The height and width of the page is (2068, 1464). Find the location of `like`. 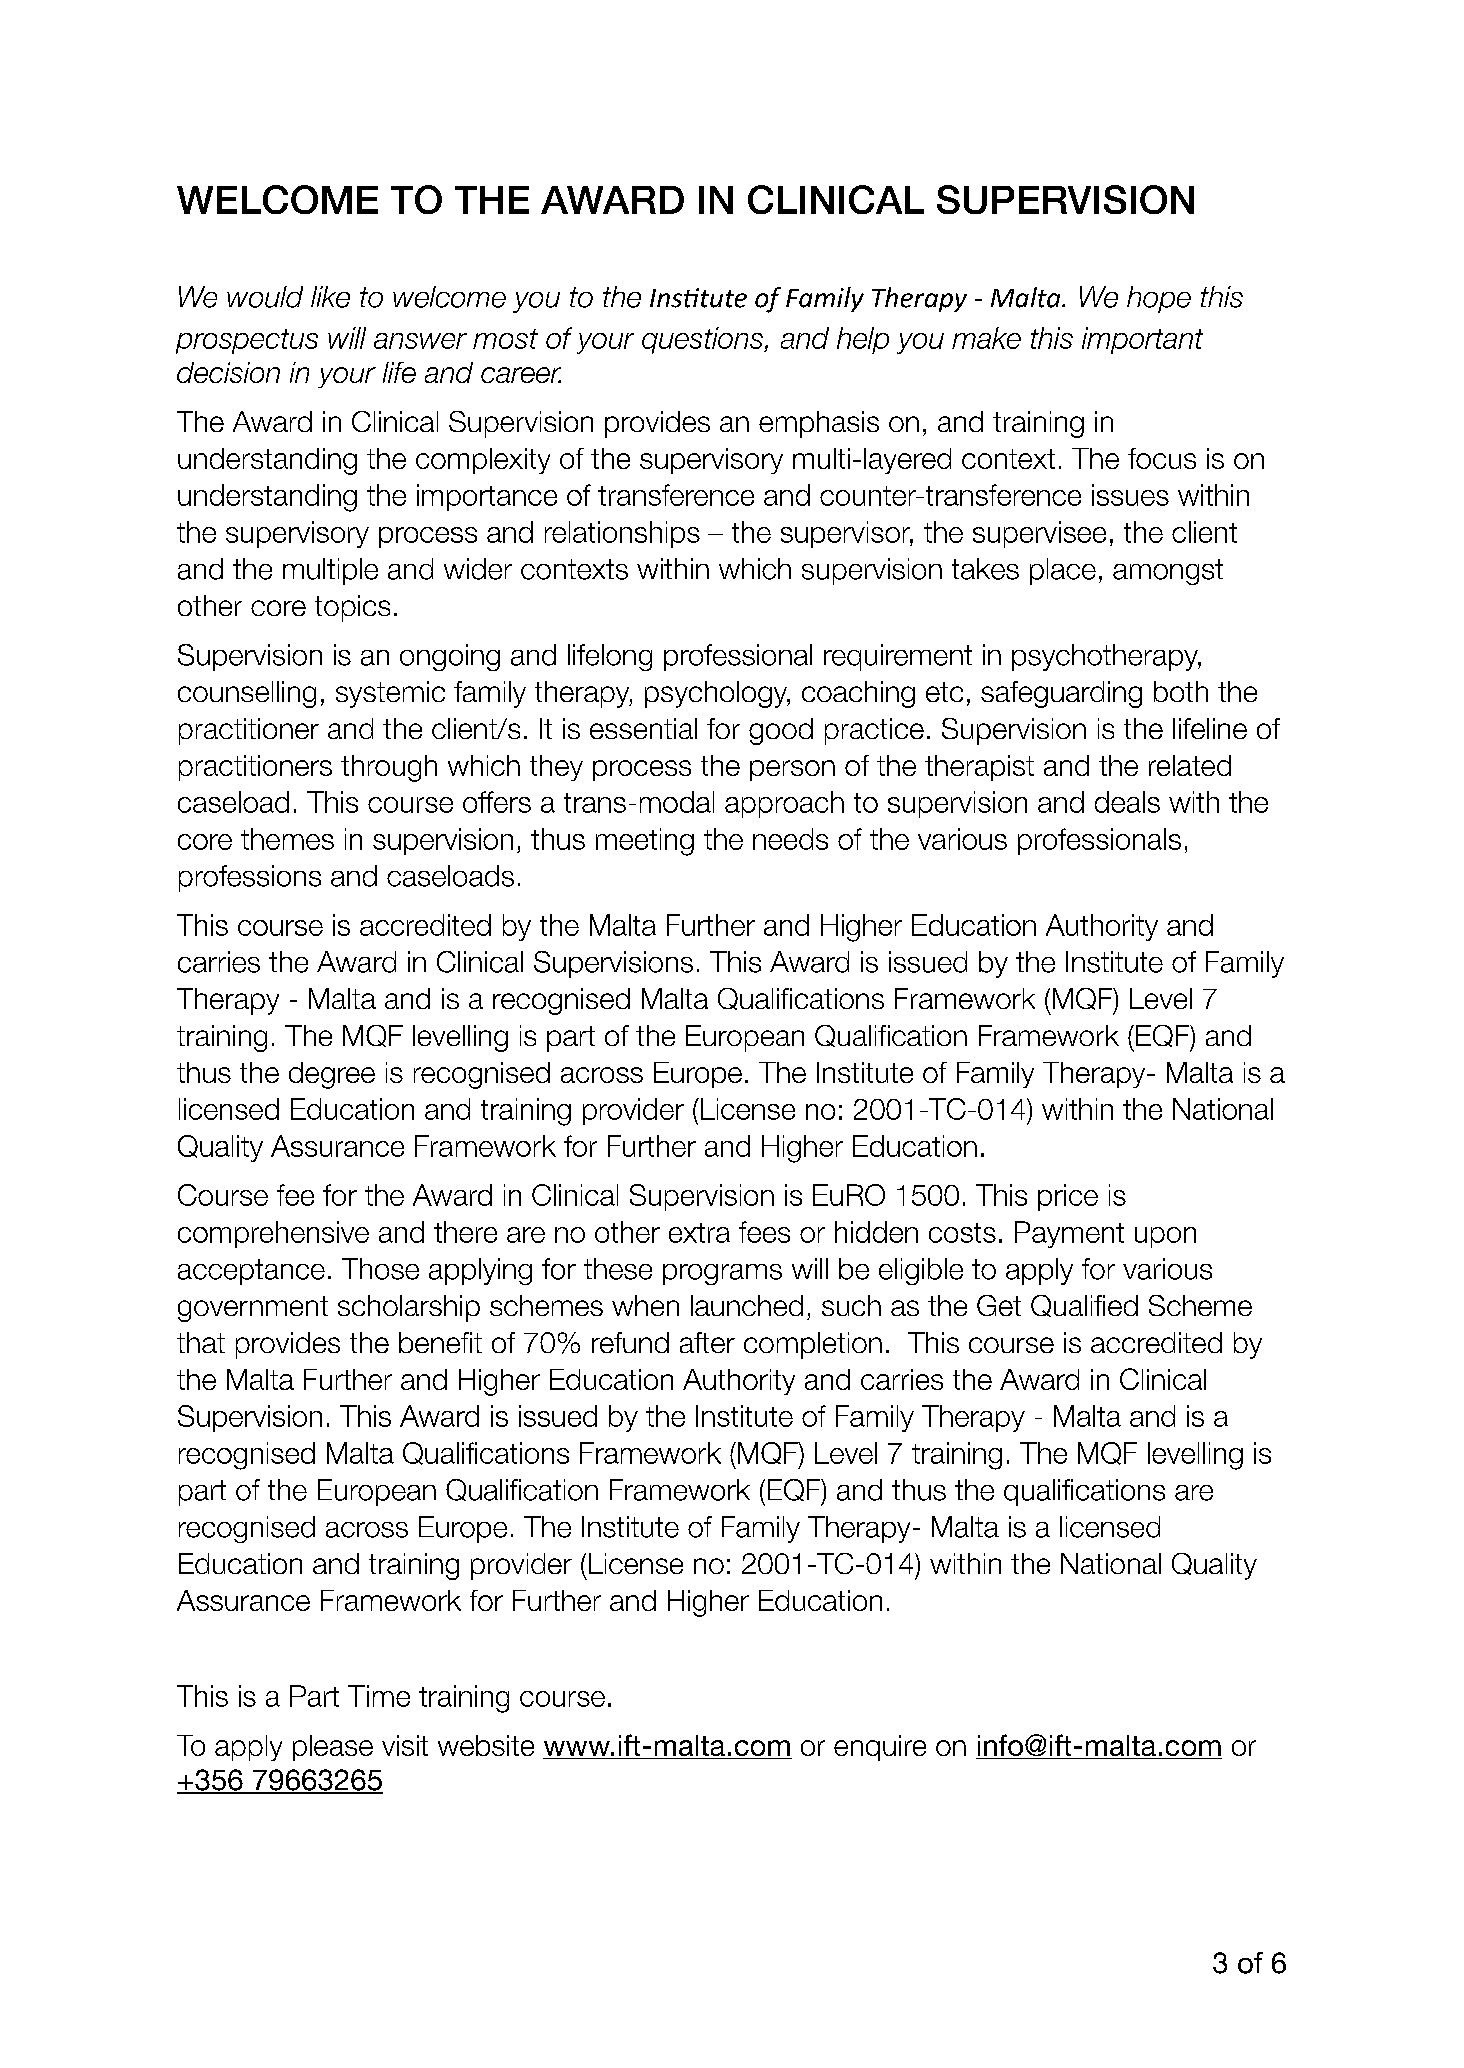

like is located at coordinates (330, 297).
